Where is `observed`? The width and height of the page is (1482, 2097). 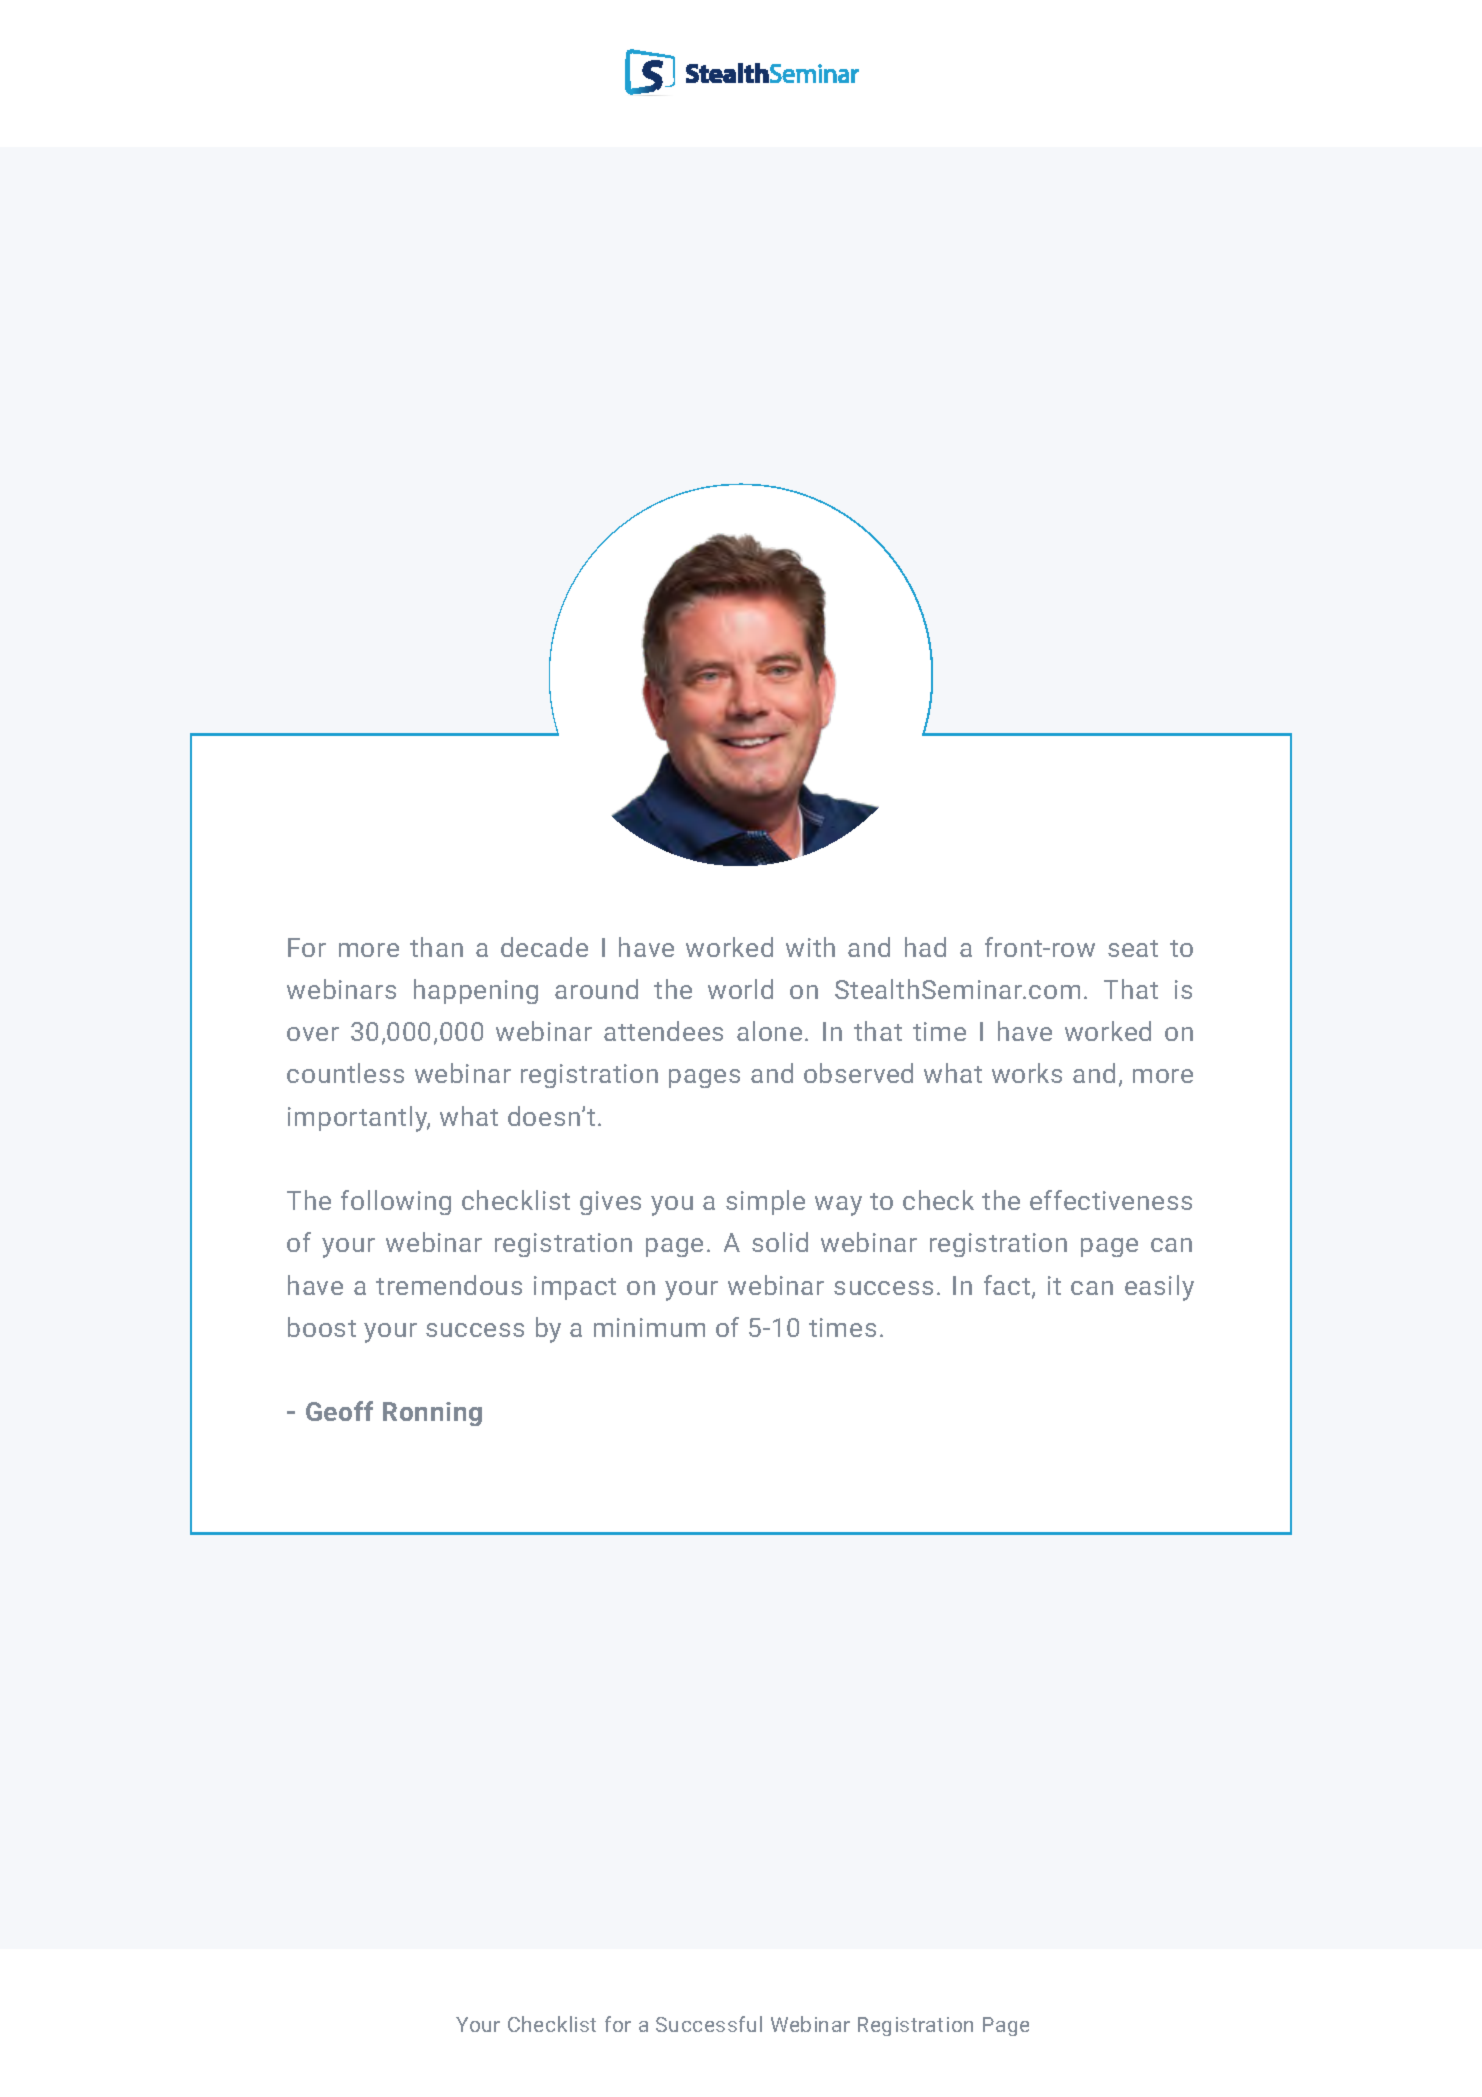
observed is located at coordinates (858, 1073).
